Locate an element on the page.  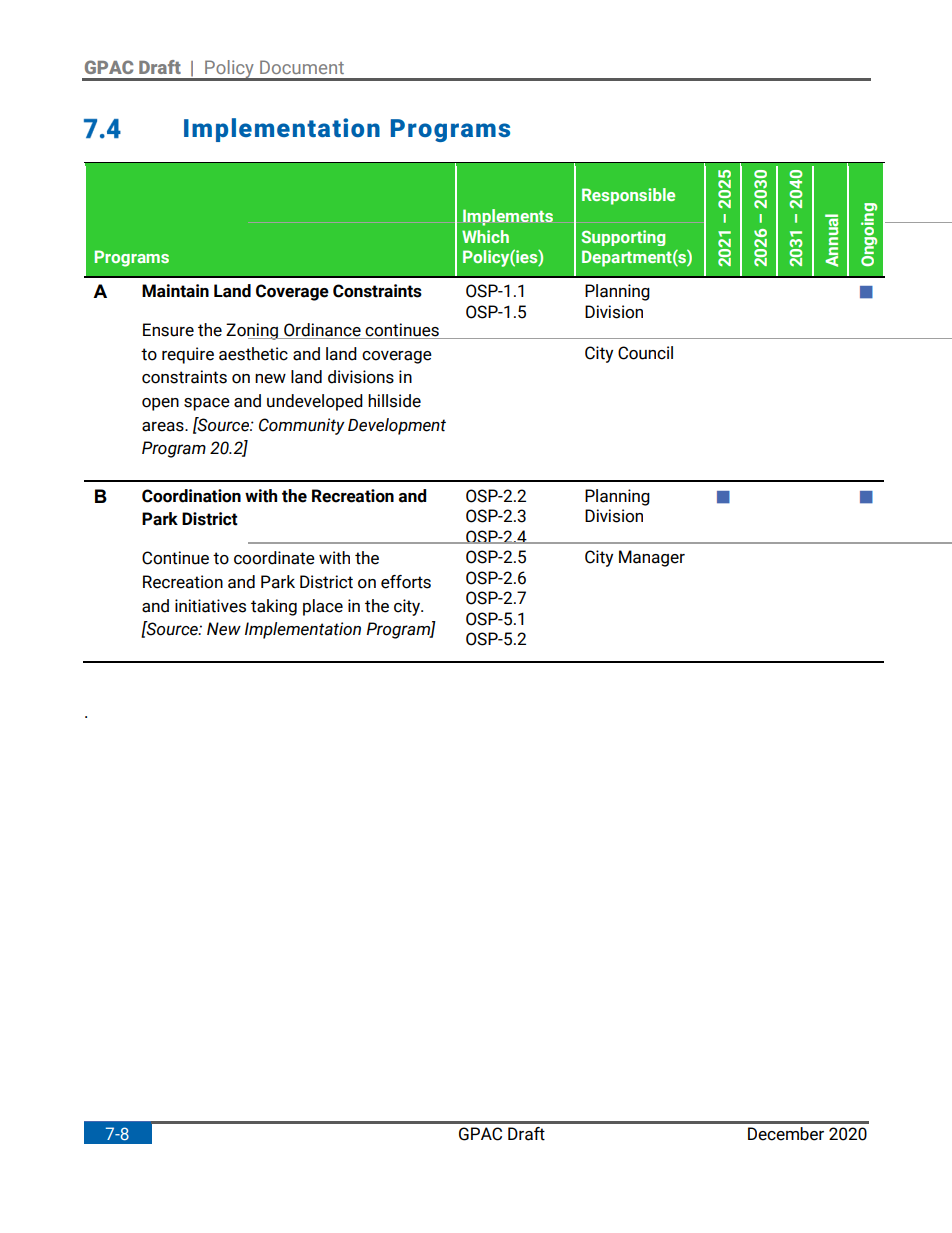
Document is located at coordinates (302, 67).
